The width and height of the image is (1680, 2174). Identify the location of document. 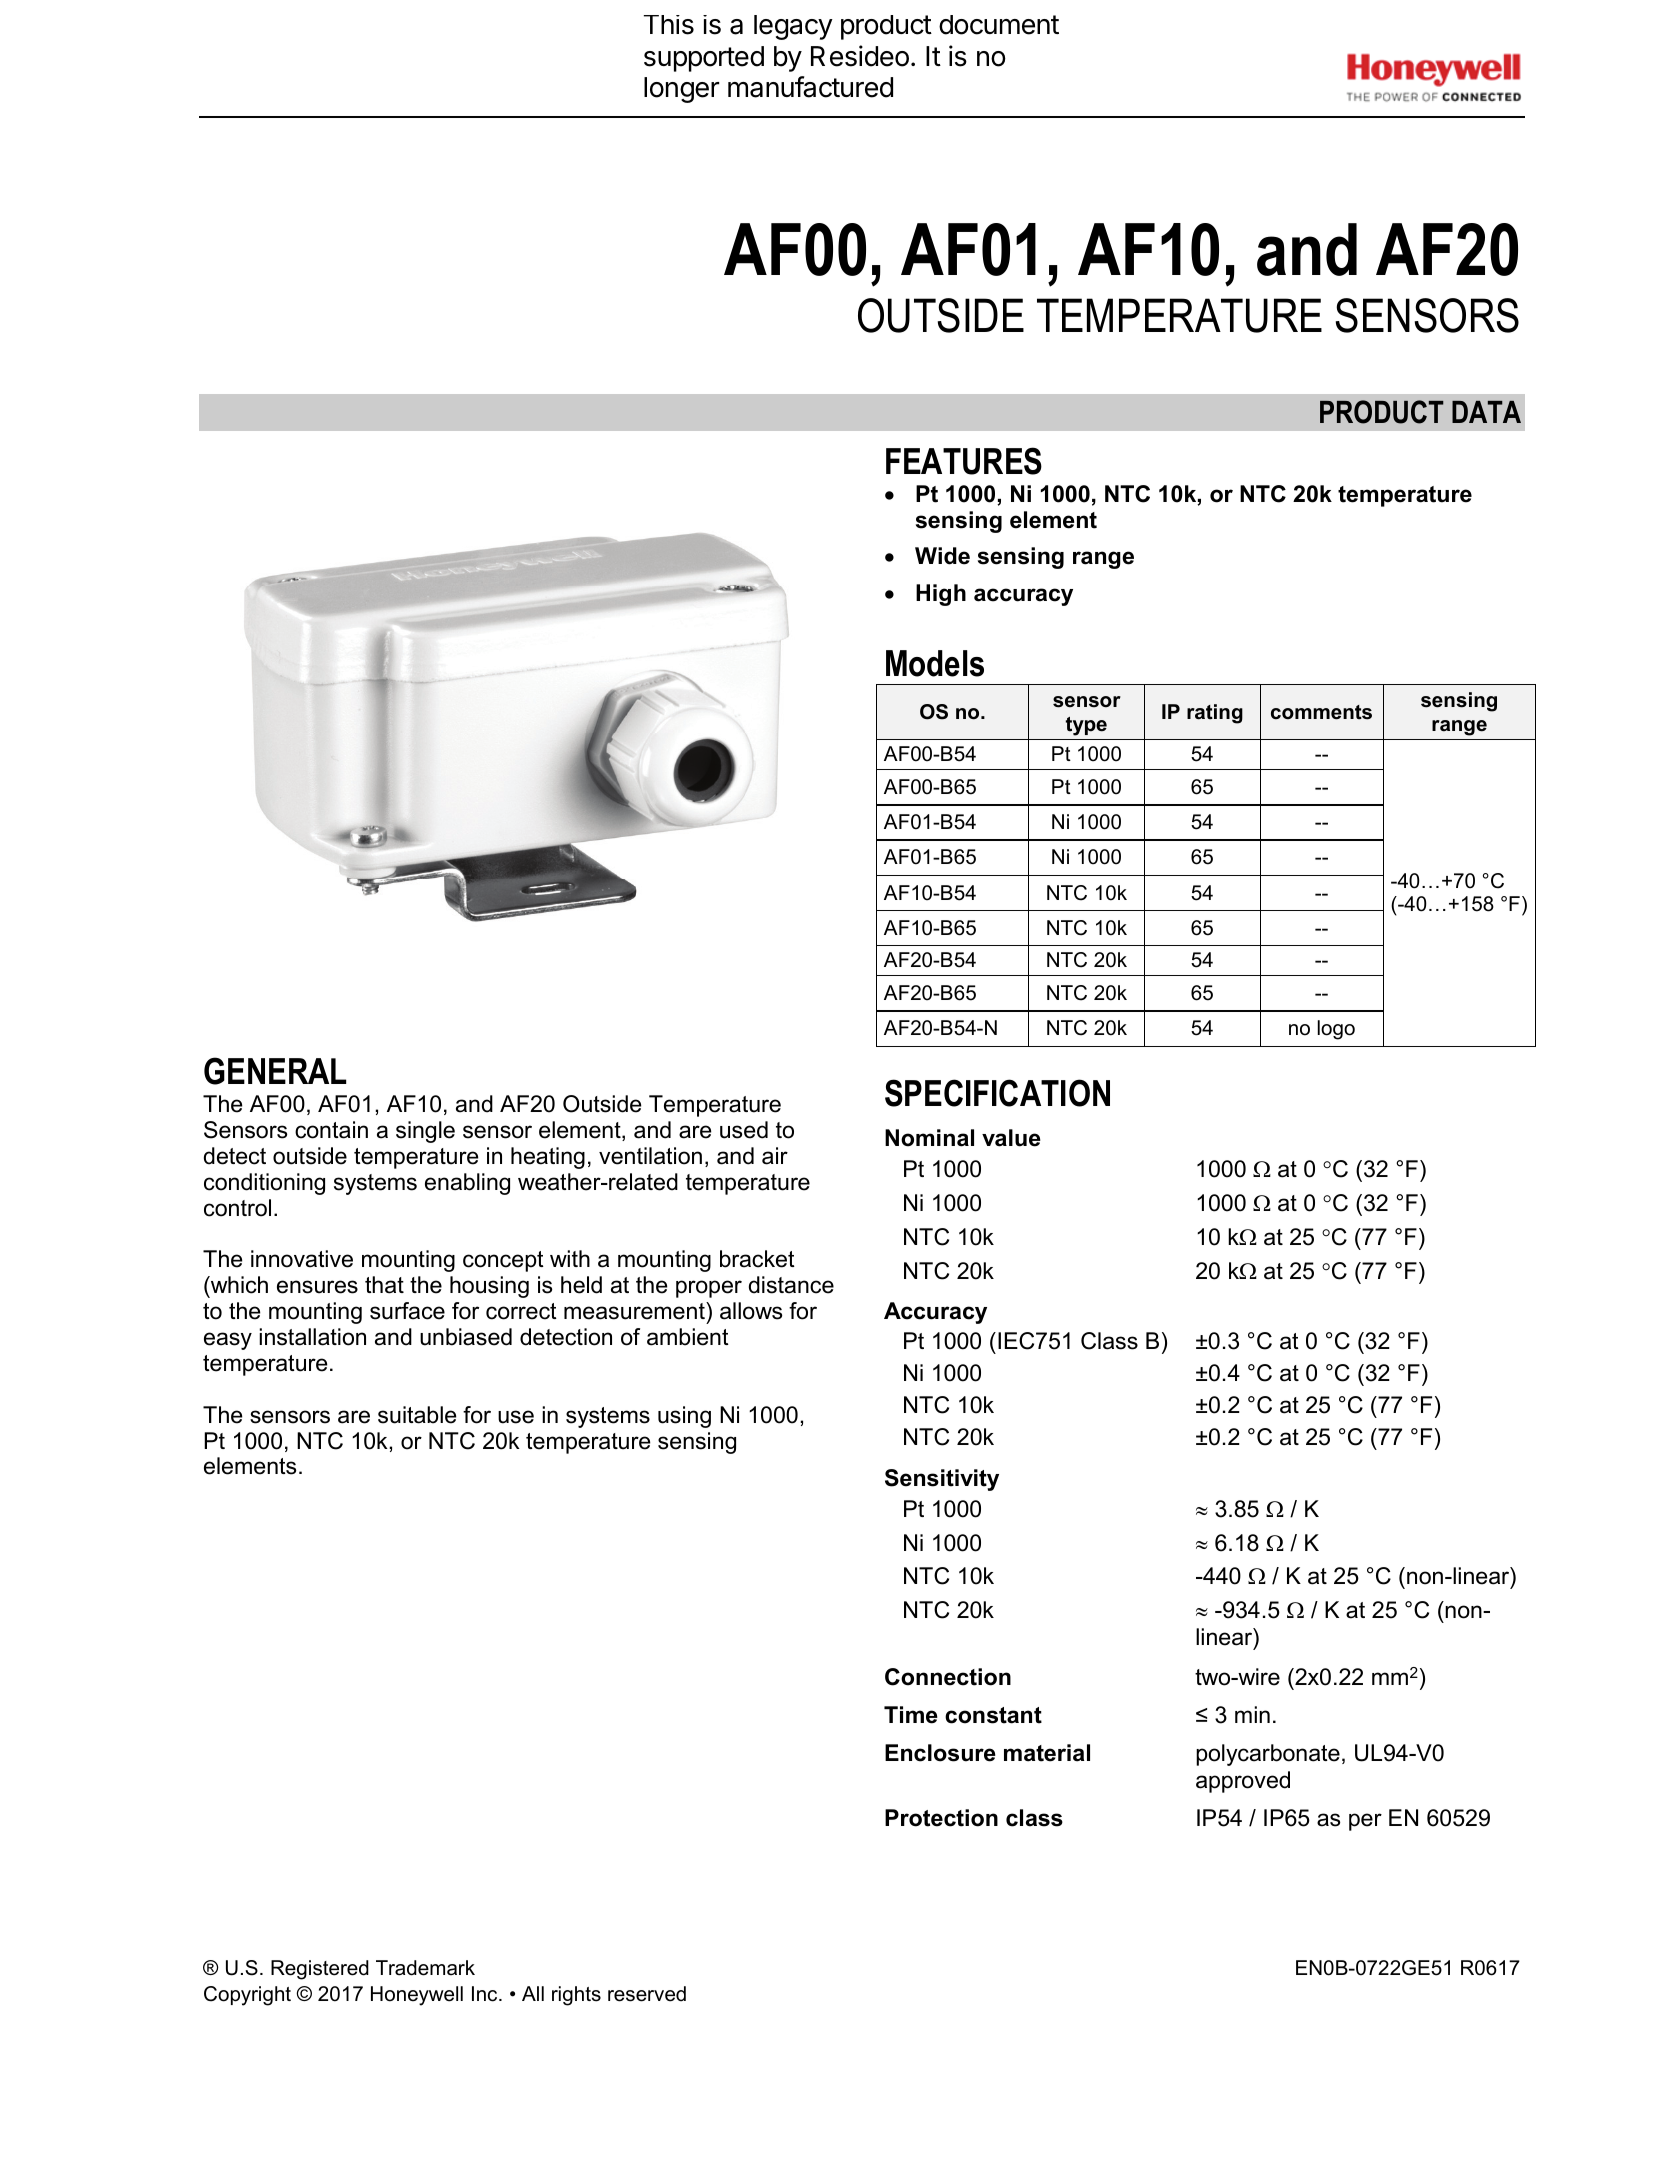
(999, 25).
